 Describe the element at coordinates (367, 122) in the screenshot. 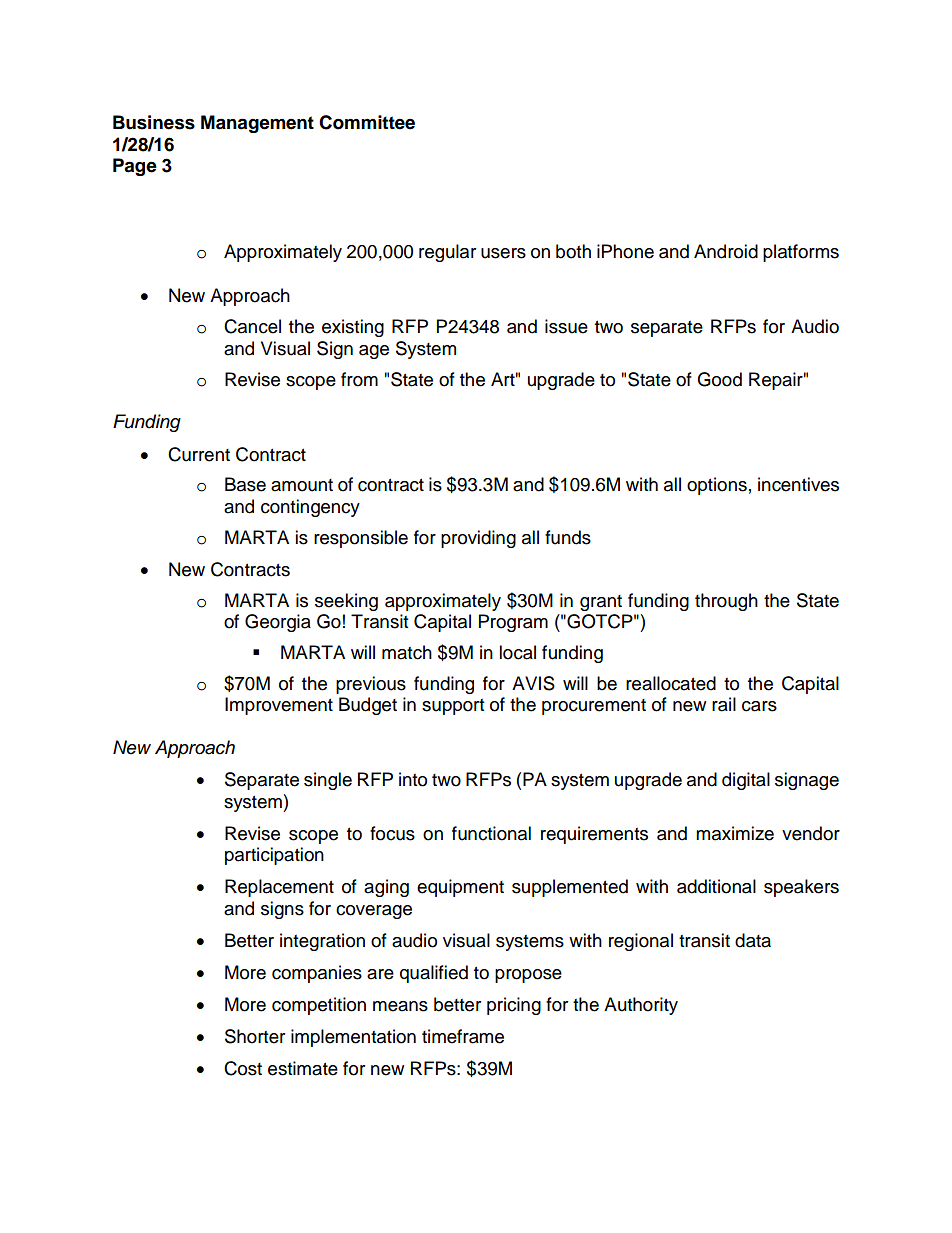

I see `Committee` at that location.
